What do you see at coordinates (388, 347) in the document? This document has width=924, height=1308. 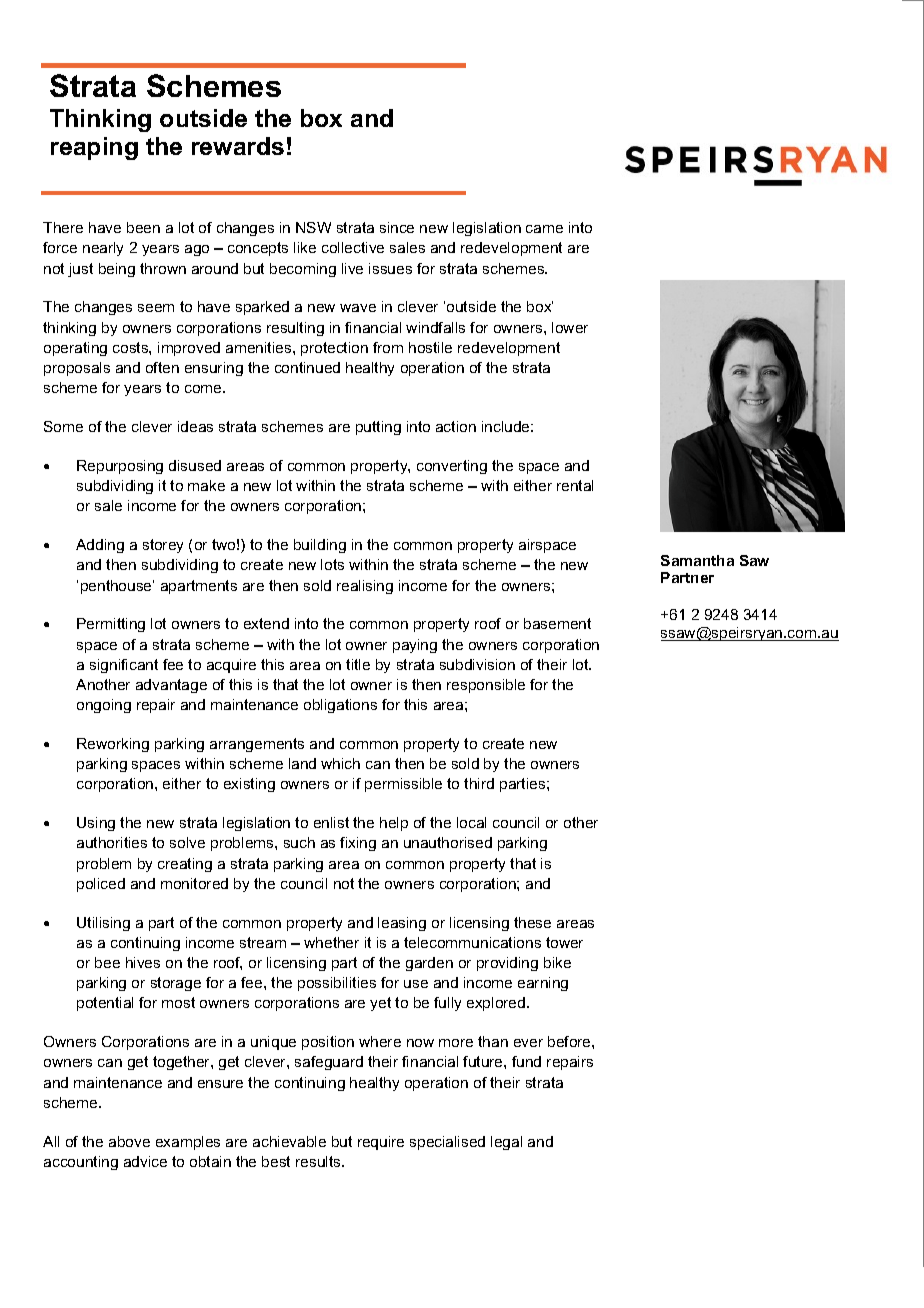 I see `from` at bounding box center [388, 347].
